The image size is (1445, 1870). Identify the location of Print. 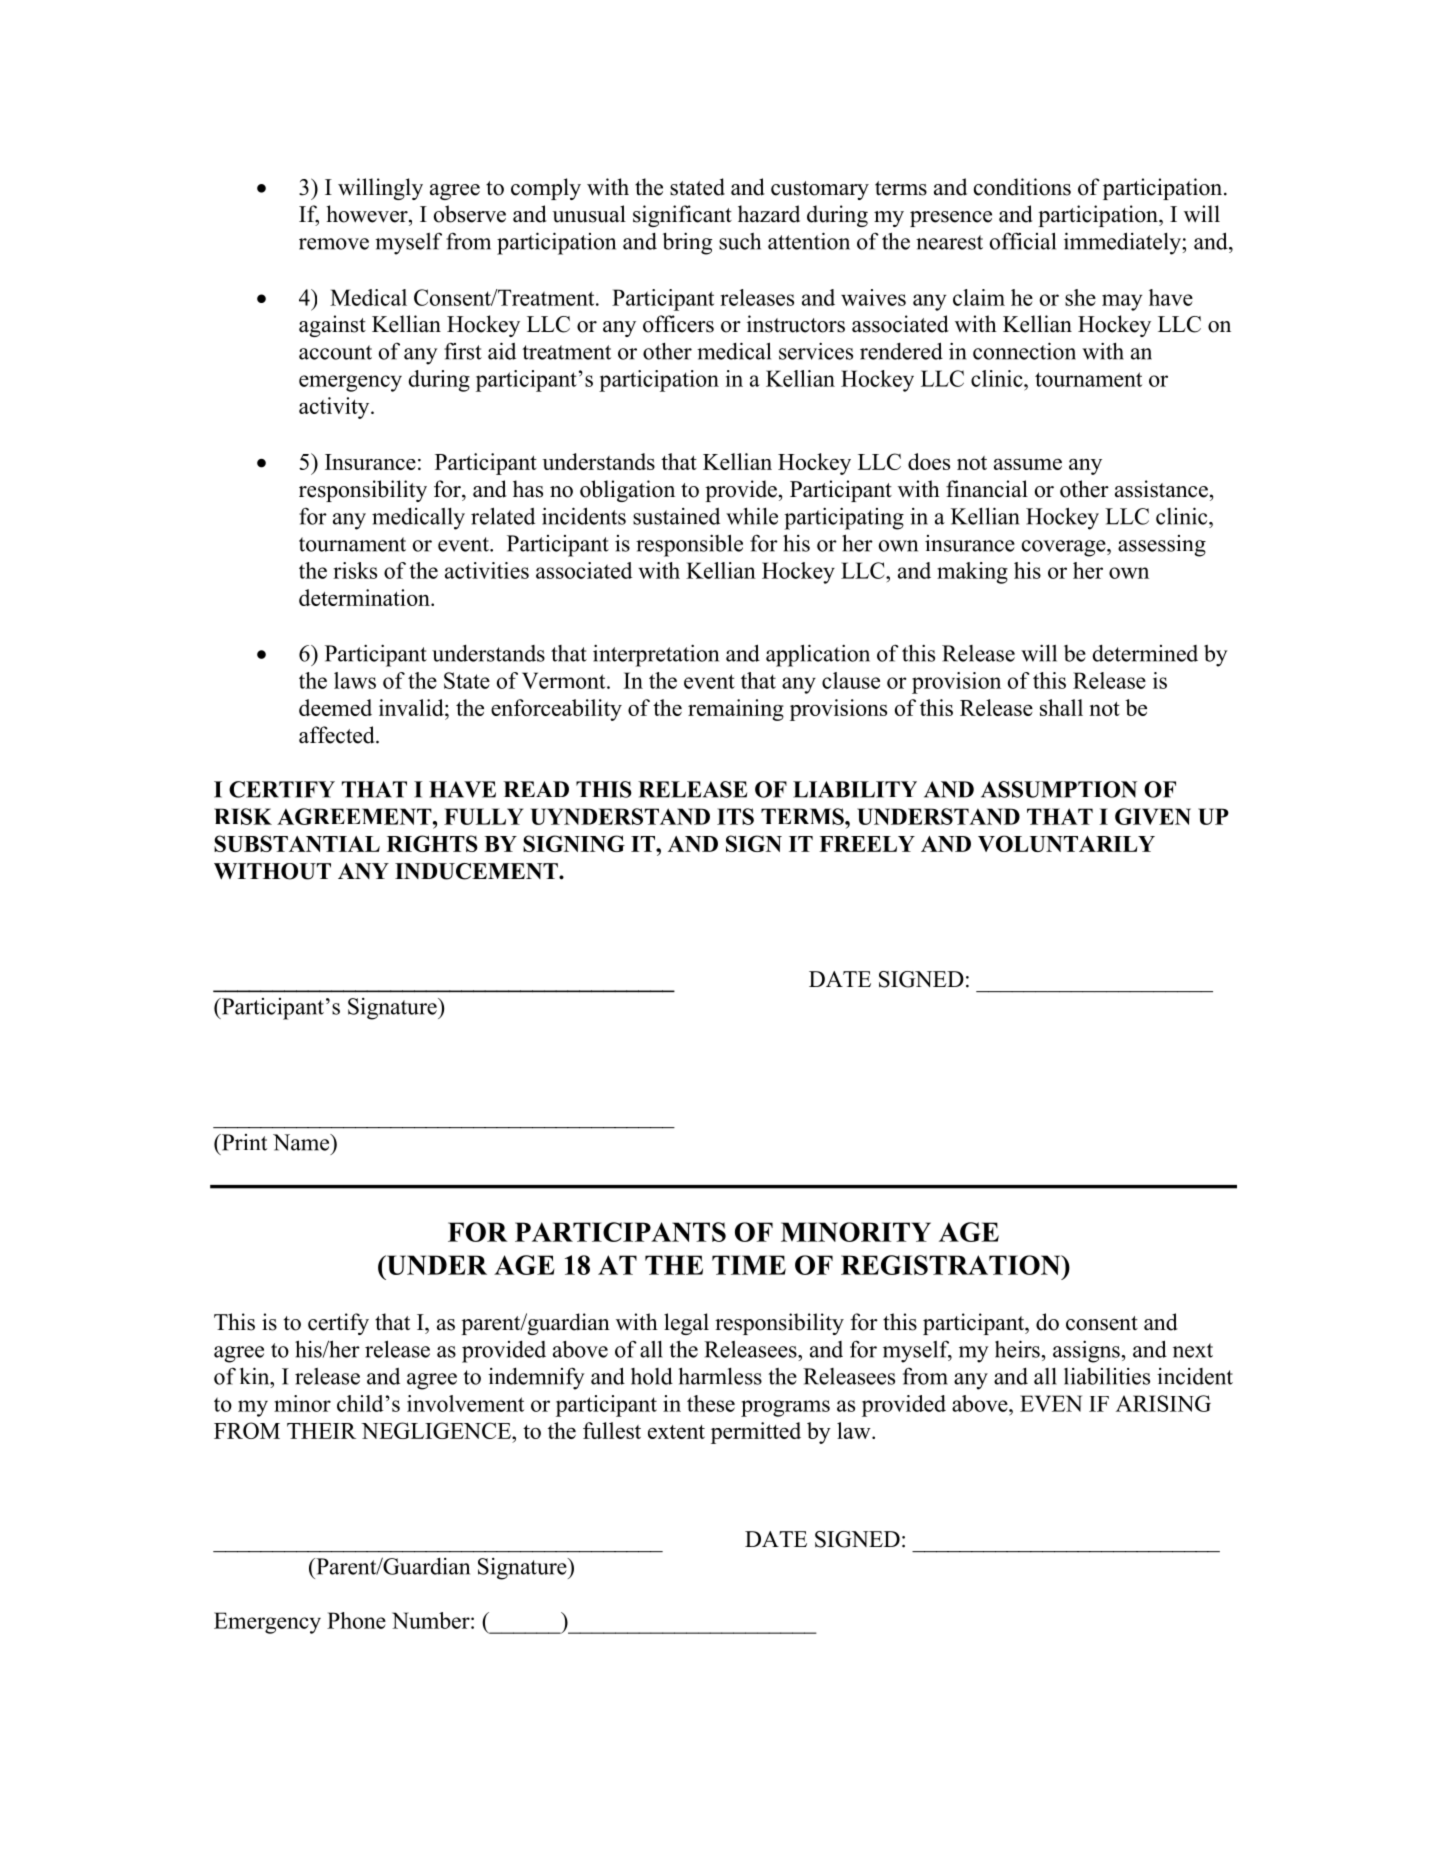
(243, 1142).
